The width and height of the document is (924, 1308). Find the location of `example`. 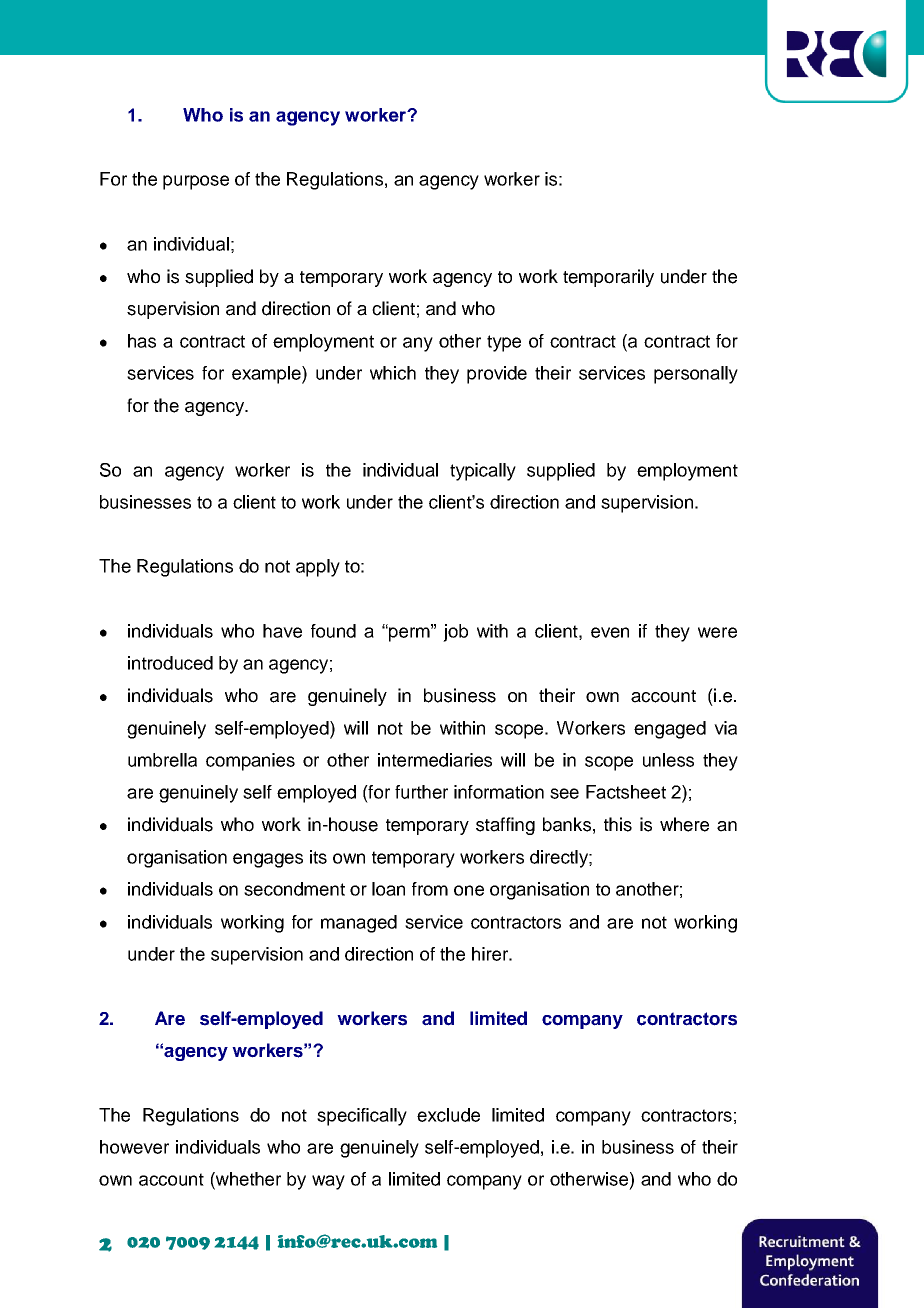

example is located at coordinates (267, 375).
